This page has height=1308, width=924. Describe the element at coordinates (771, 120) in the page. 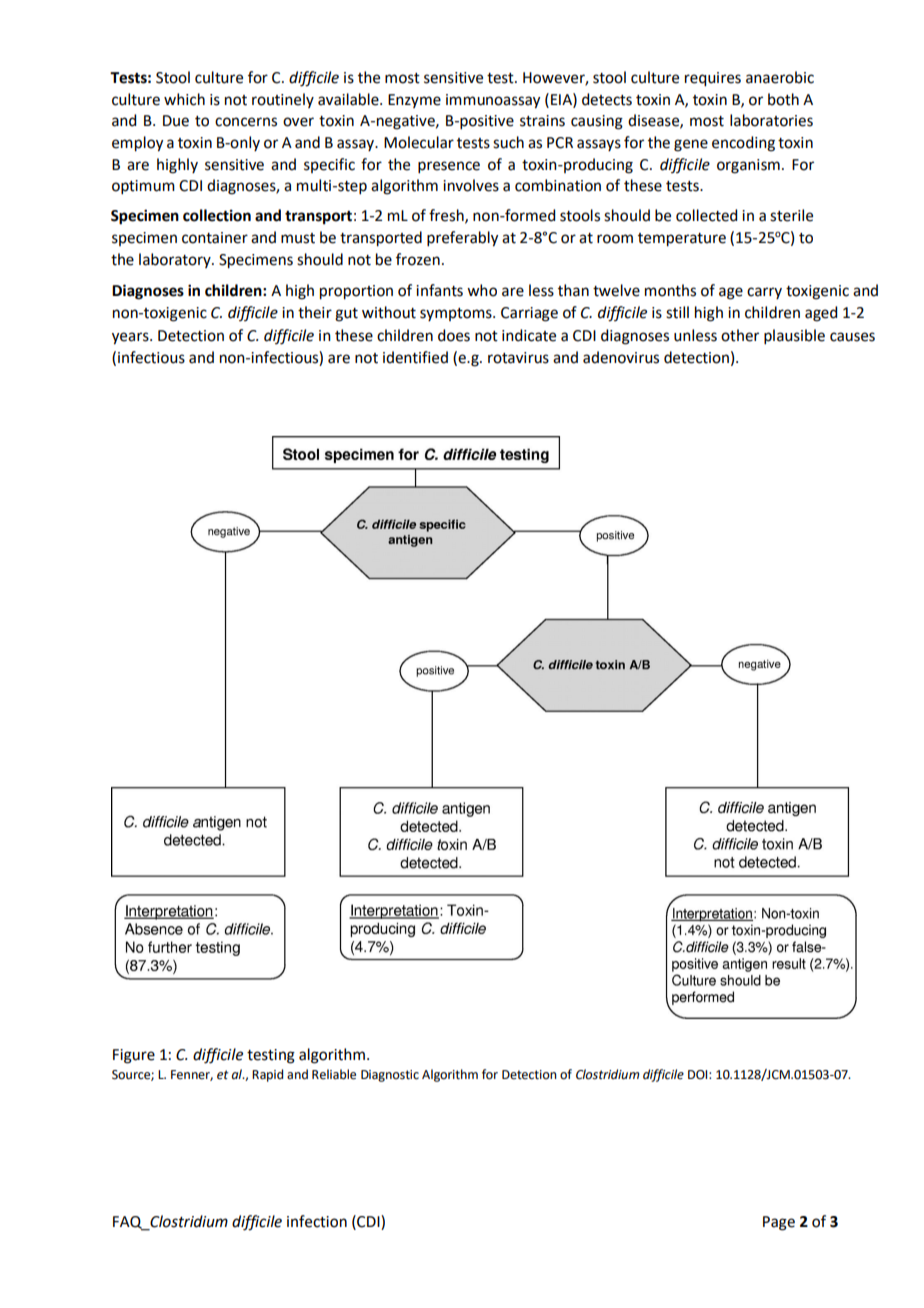

I see `laboratories` at that location.
